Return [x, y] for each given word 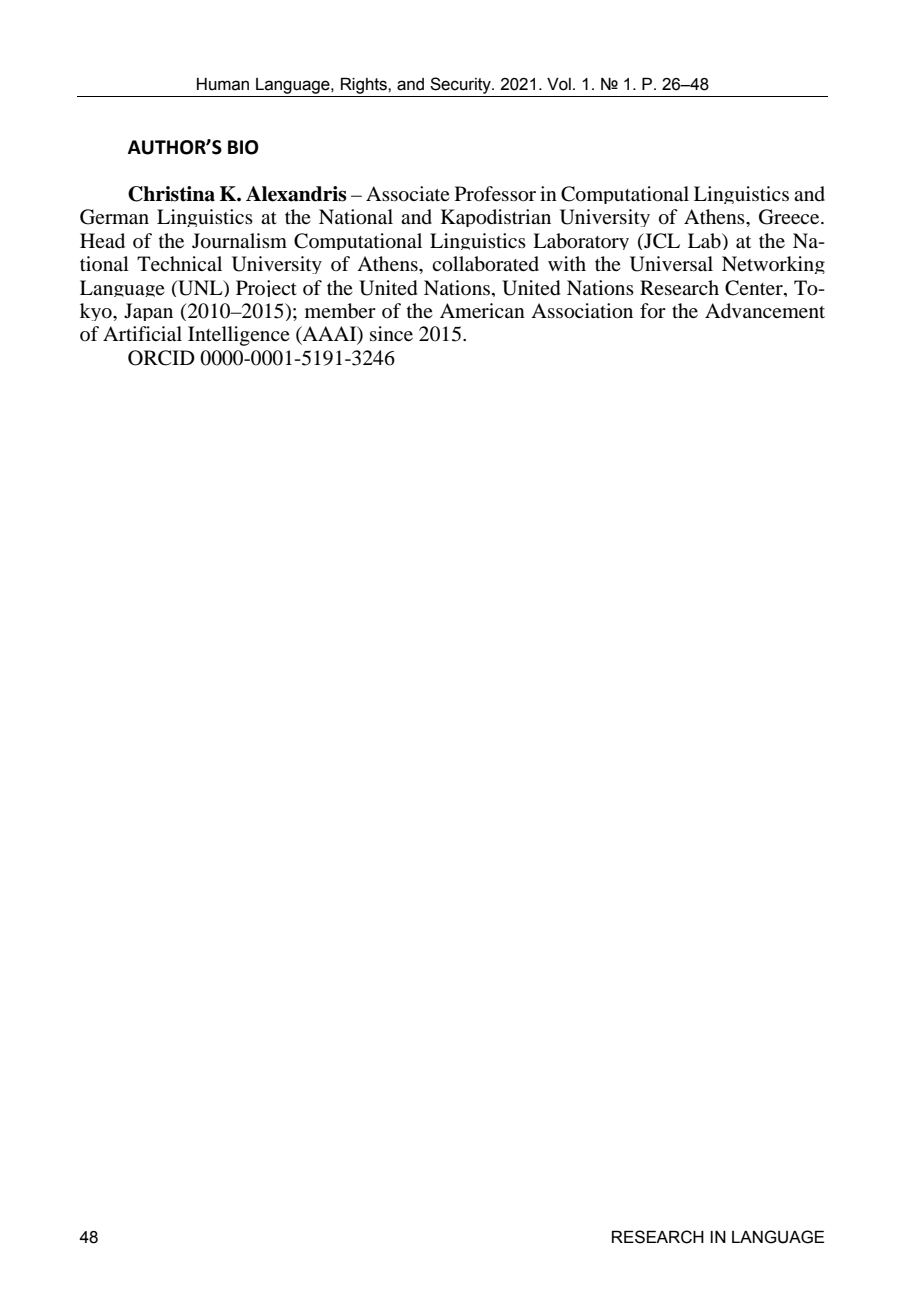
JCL [661, 241]
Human [223, 84]
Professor [495, 194]
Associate [408, 194]
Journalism [239, 241]
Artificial [142, 333]
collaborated [485, 264]
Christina [171, 194]
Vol [559, 84]
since [391, 333]
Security [461, 85]
